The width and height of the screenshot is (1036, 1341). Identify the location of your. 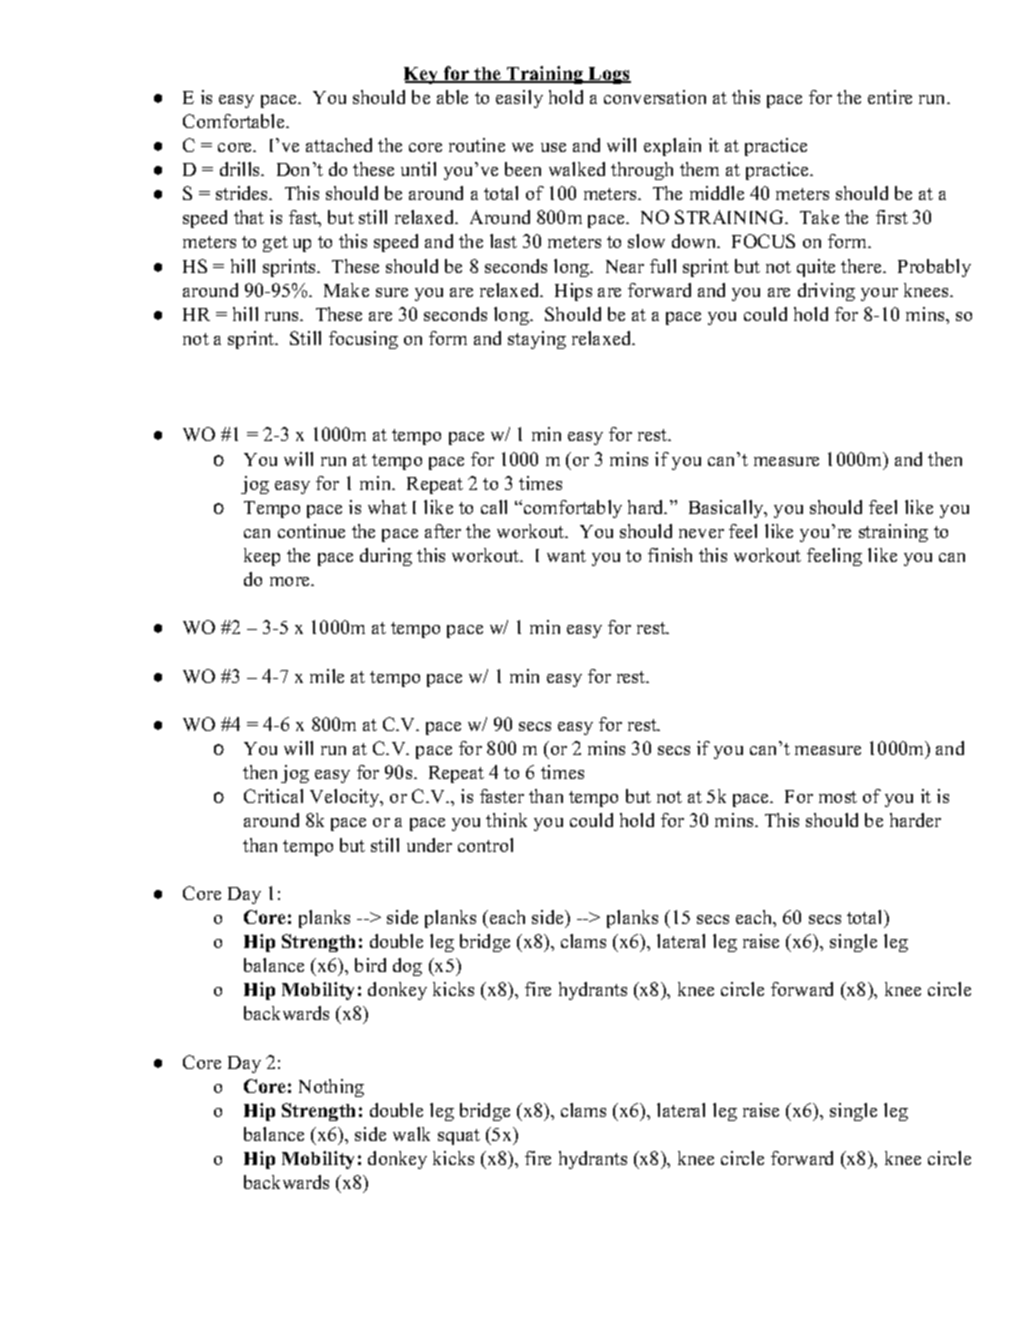
(879, 294).
